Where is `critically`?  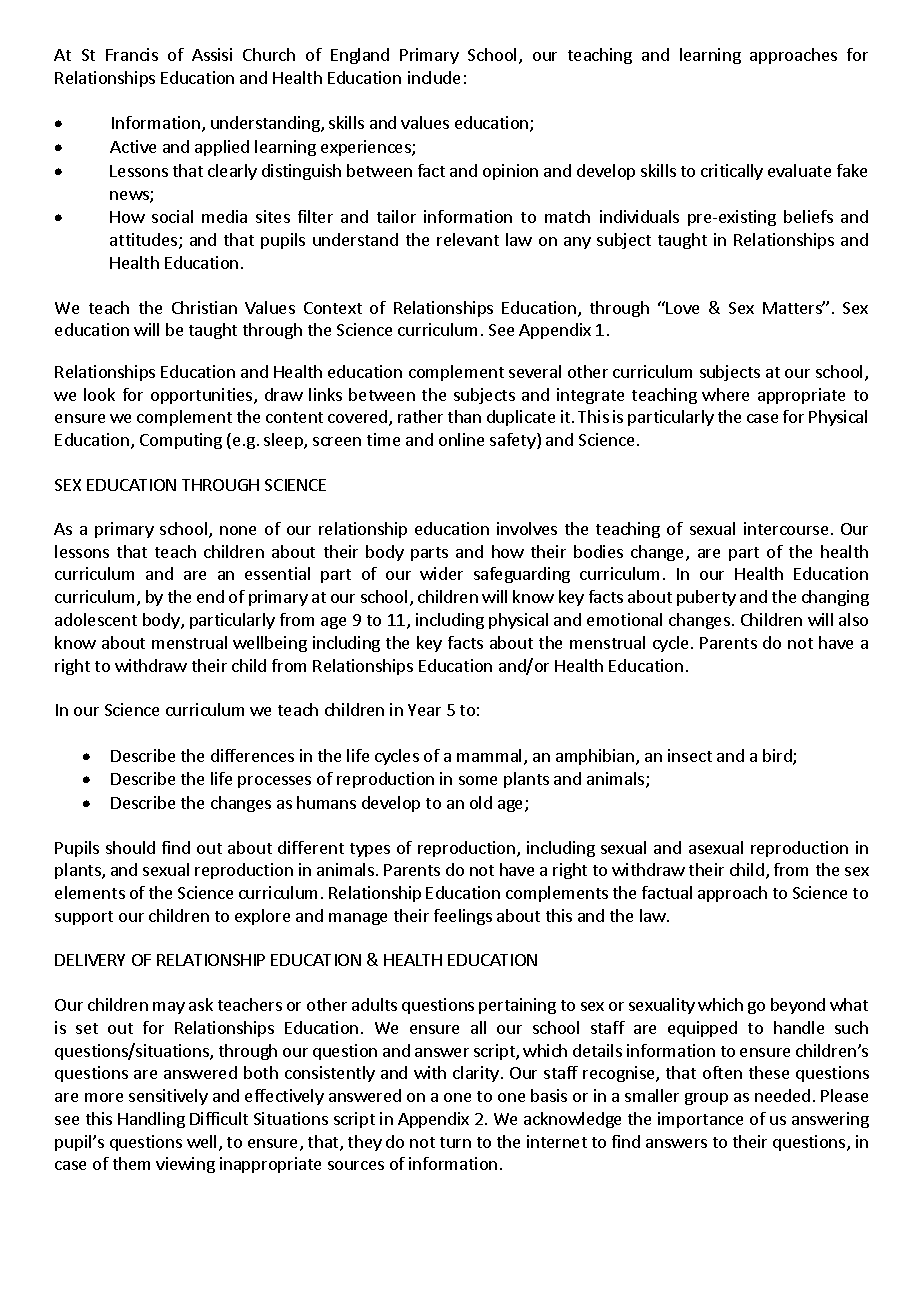 critically is located at coordinates (732, 172).
